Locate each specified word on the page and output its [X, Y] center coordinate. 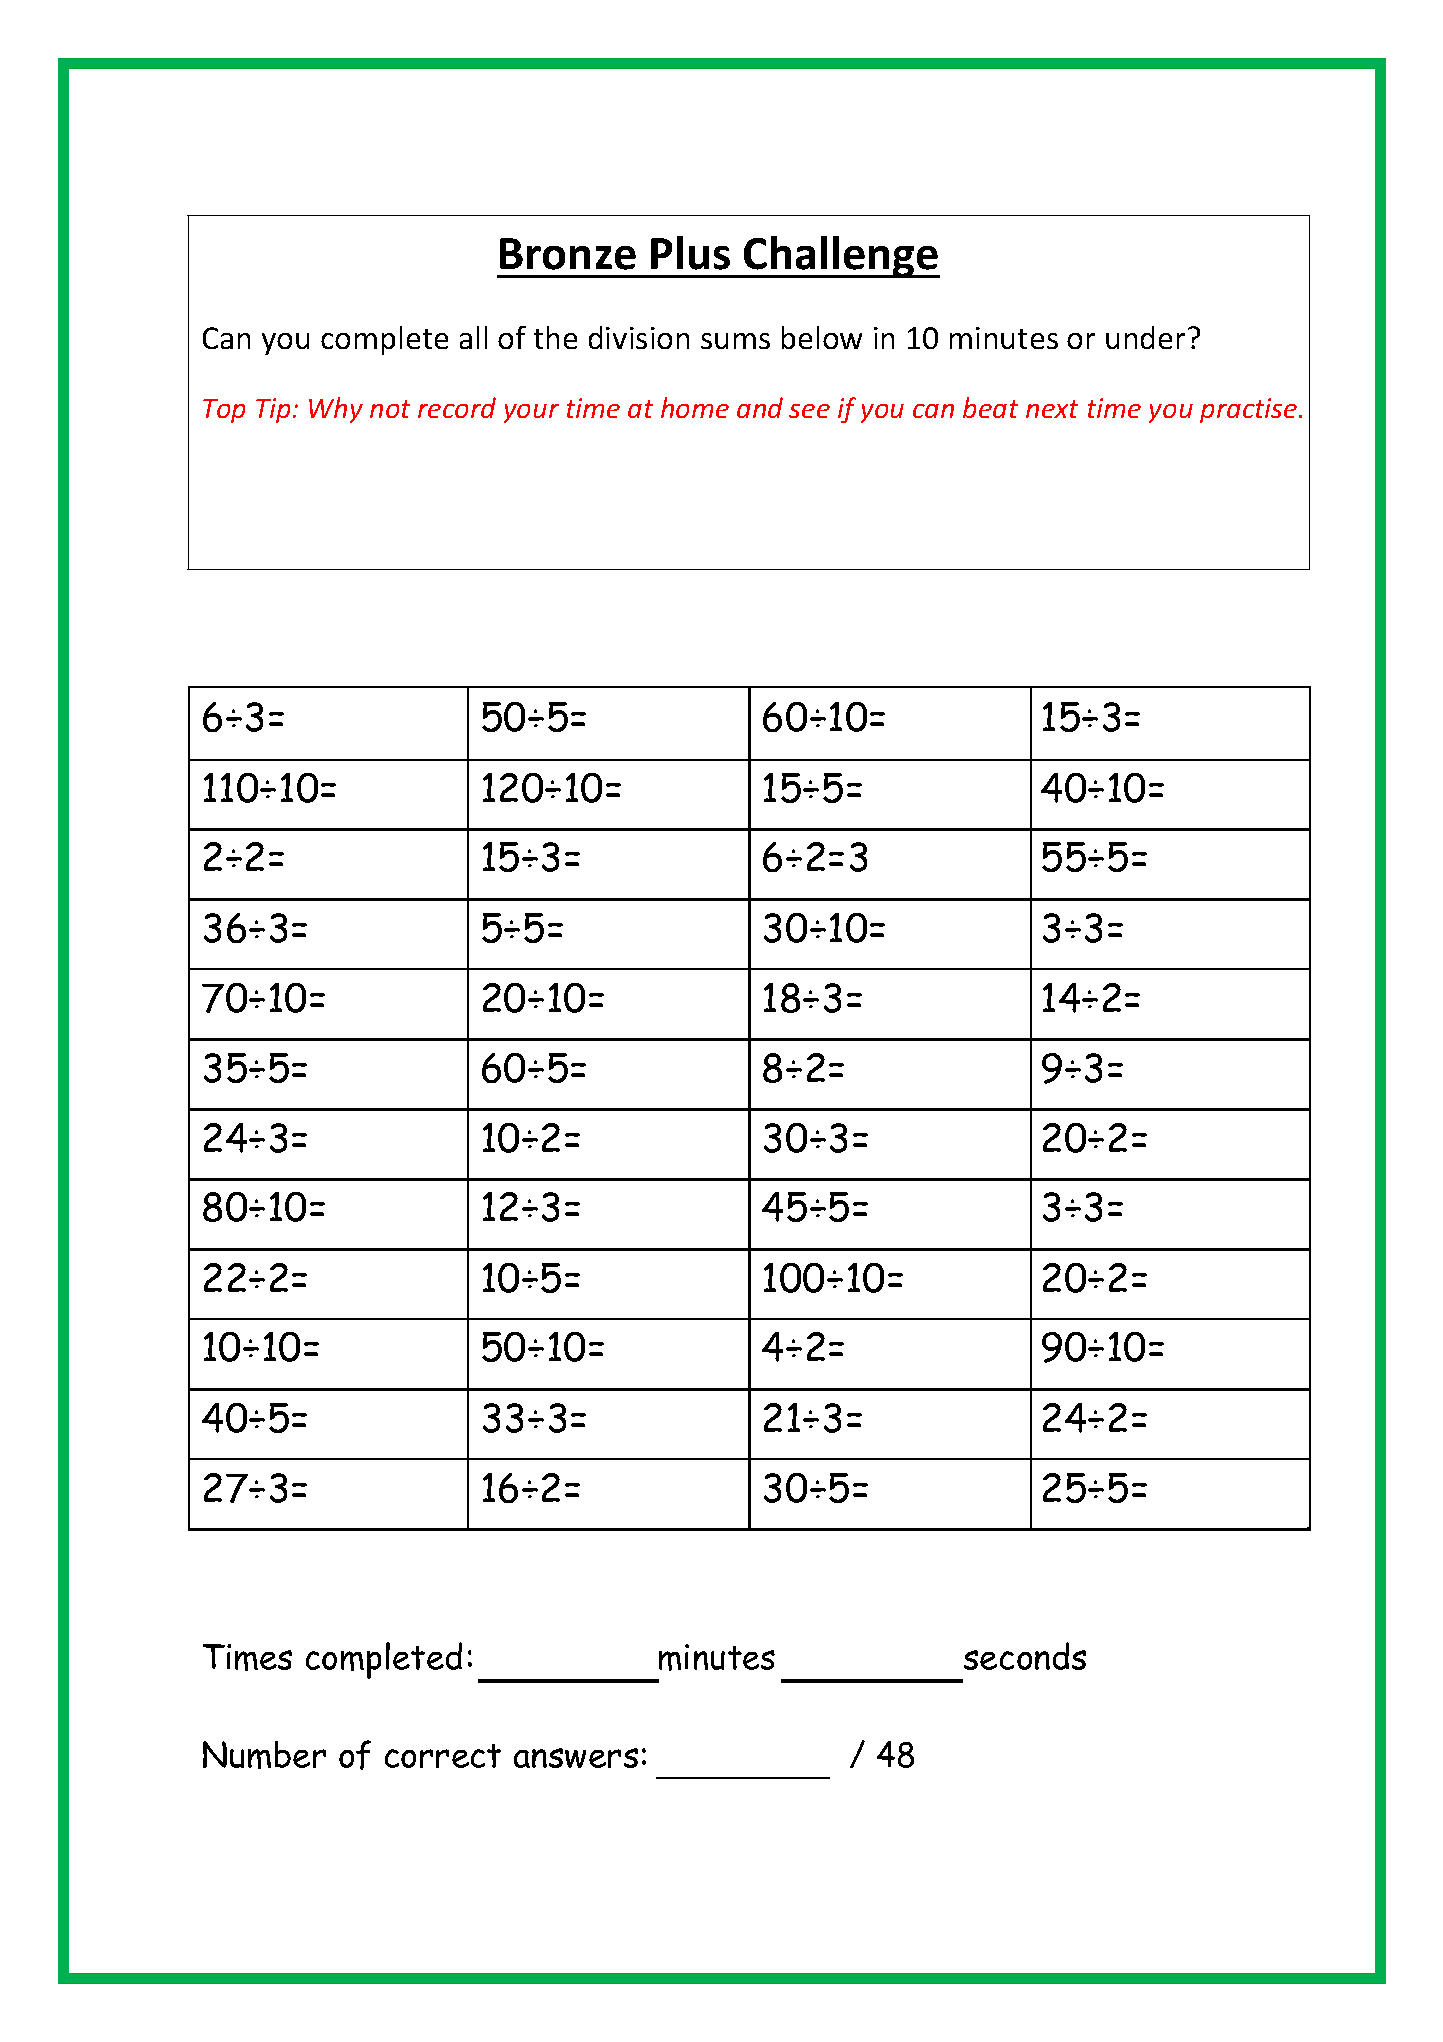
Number [264, 1755]
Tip [273, 410]
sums [735, 341]
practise [1250, 410]
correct [443, 1756]
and [760, 407]
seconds [1025, 1656]
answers [576, 1758]
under [1147, 337]
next [1052, 409]
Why [336, 410]
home [695, 407]
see [809, 411]
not [390, 409]
